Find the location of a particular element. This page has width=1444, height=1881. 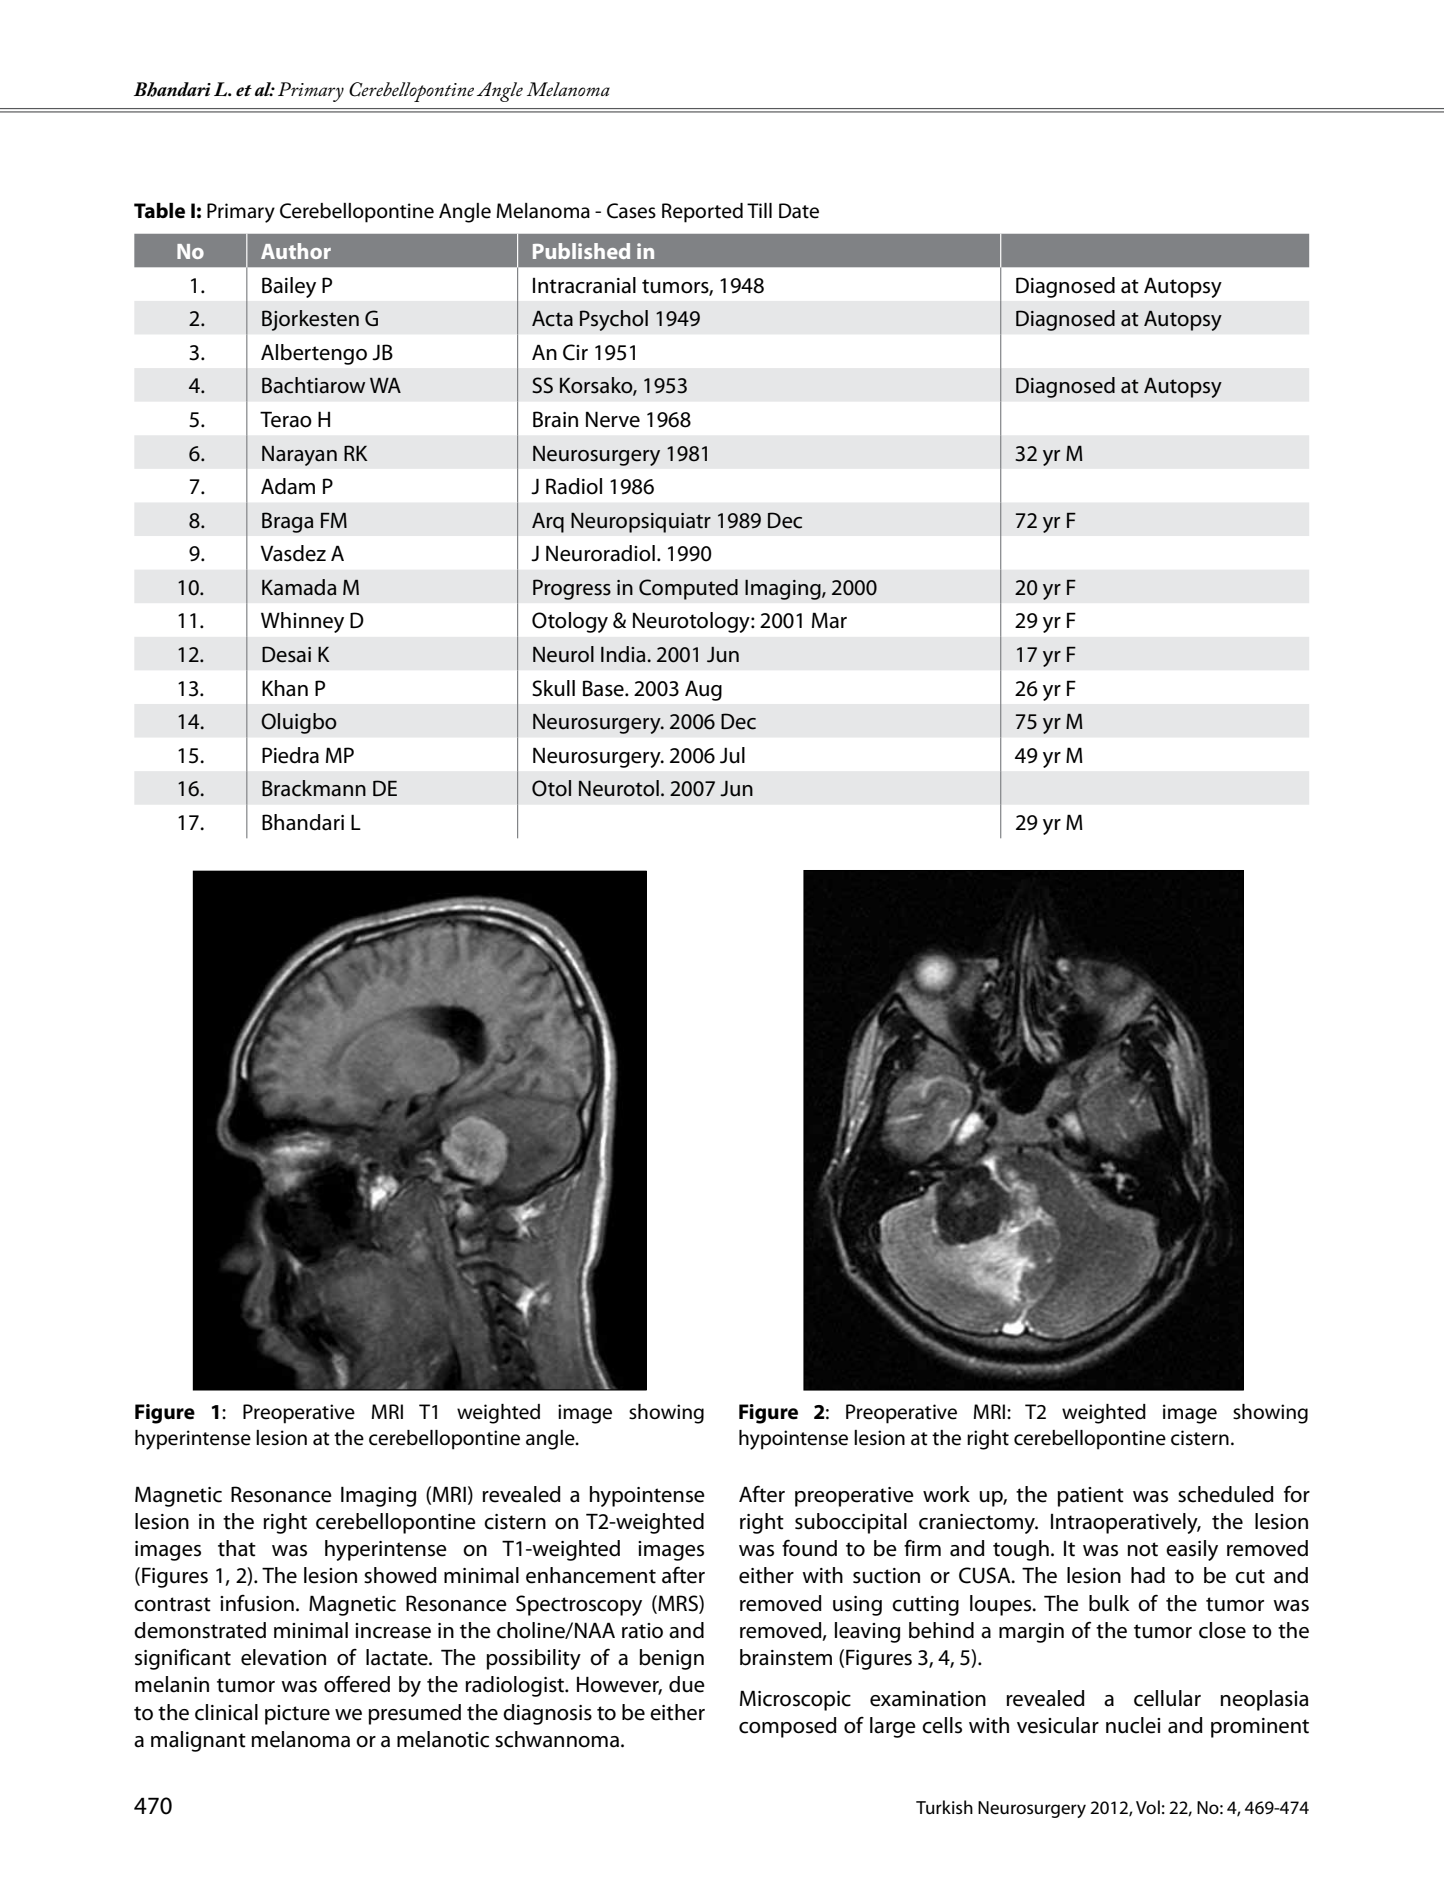

Desai is located at coordinates (286, 654).
